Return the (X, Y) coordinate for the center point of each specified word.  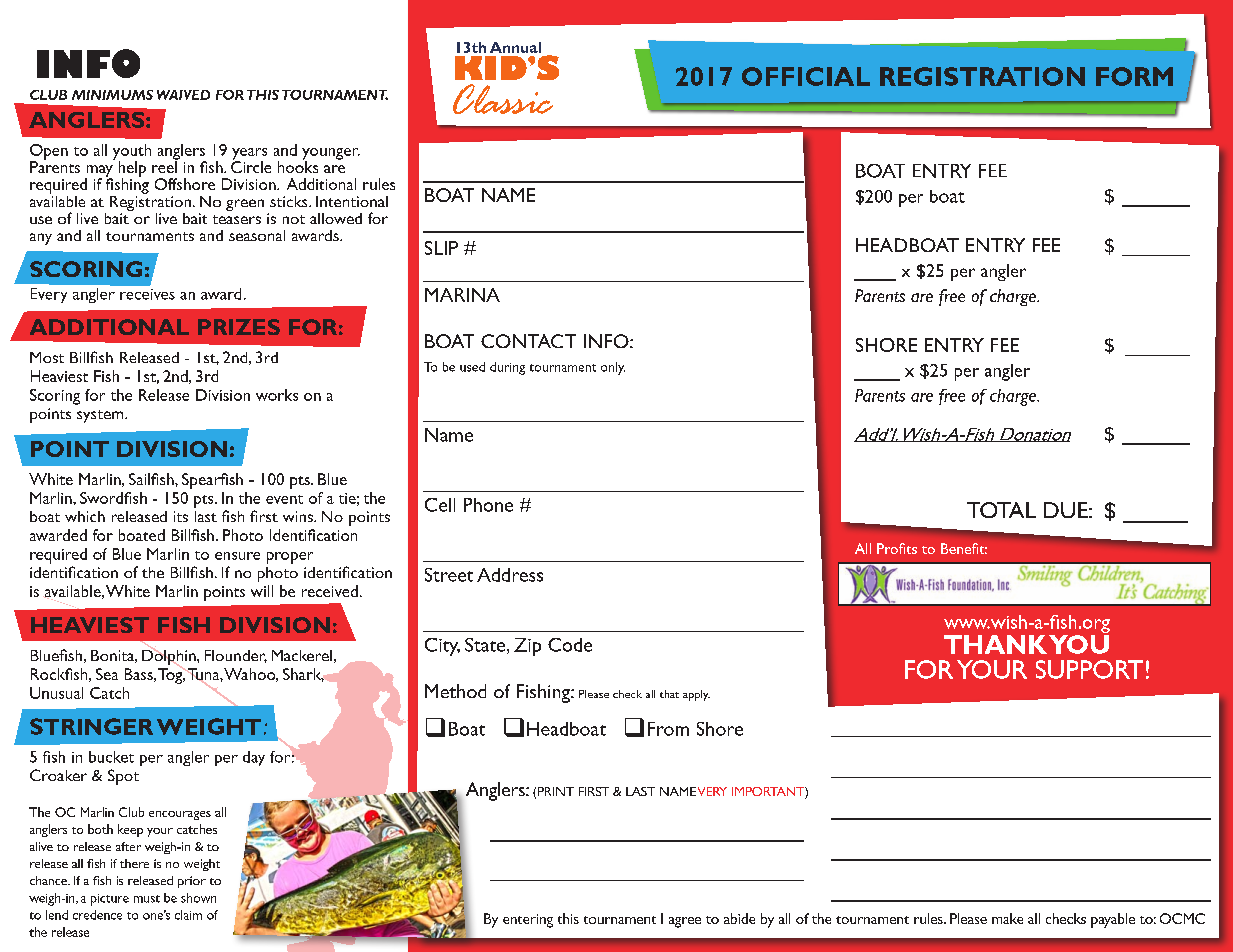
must (147, 899)
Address (510, 575)
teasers (237, 219)
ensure (237, 556)
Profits (897, 548)
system (101, 416)
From (668, 729)
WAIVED (183, 95)
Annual (515, 47)
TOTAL (1001, 510)
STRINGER (91, 726)
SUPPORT (1089, 669)
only (613, 368)
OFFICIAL (806, 76)
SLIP (441, 248)
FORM (1134, 76)
